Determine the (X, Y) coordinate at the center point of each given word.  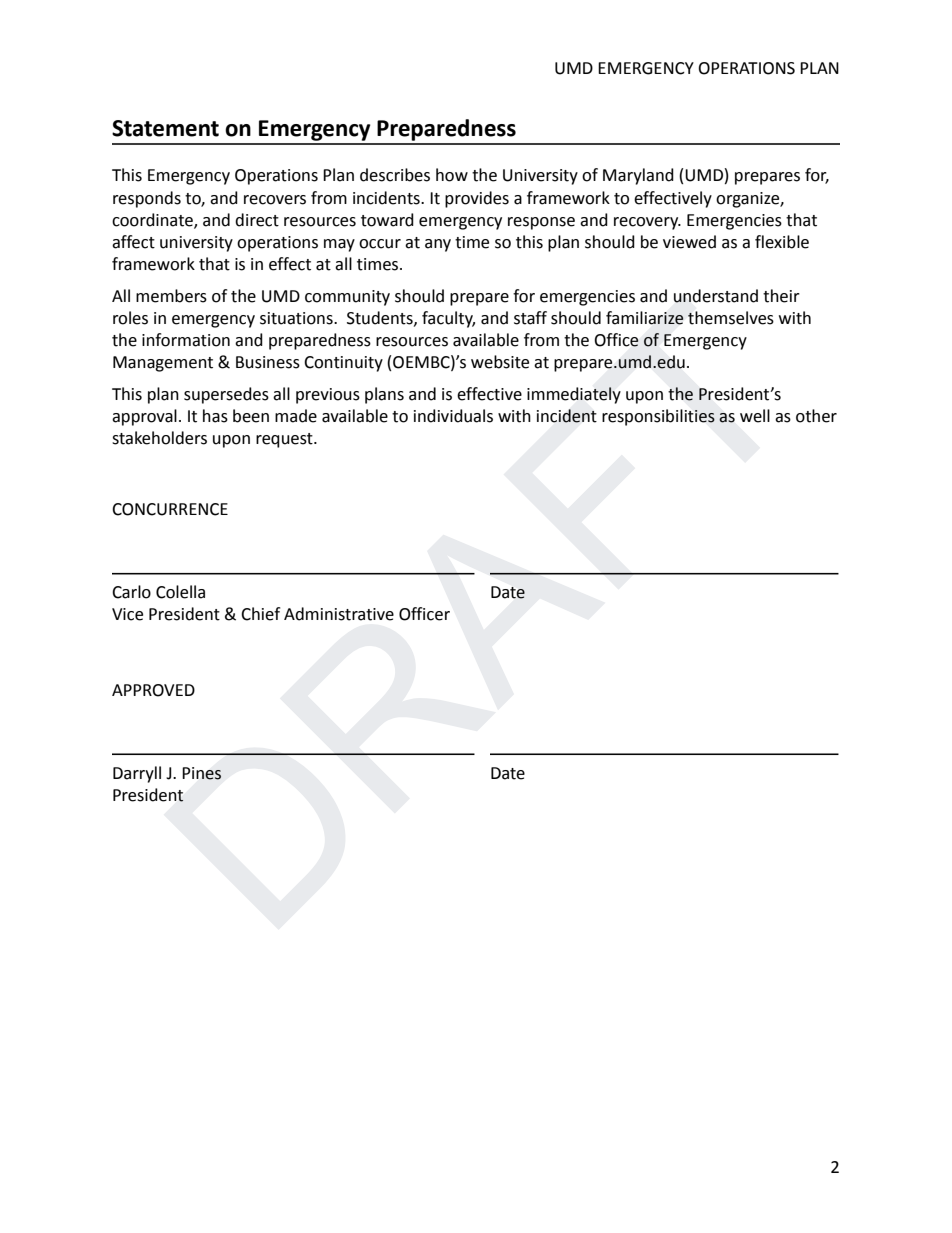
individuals (453, 416)
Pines (201, 773)
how (452, 175)
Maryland (638, 176)
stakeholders (159, 438)
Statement (165, 128)
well (755, 416)
